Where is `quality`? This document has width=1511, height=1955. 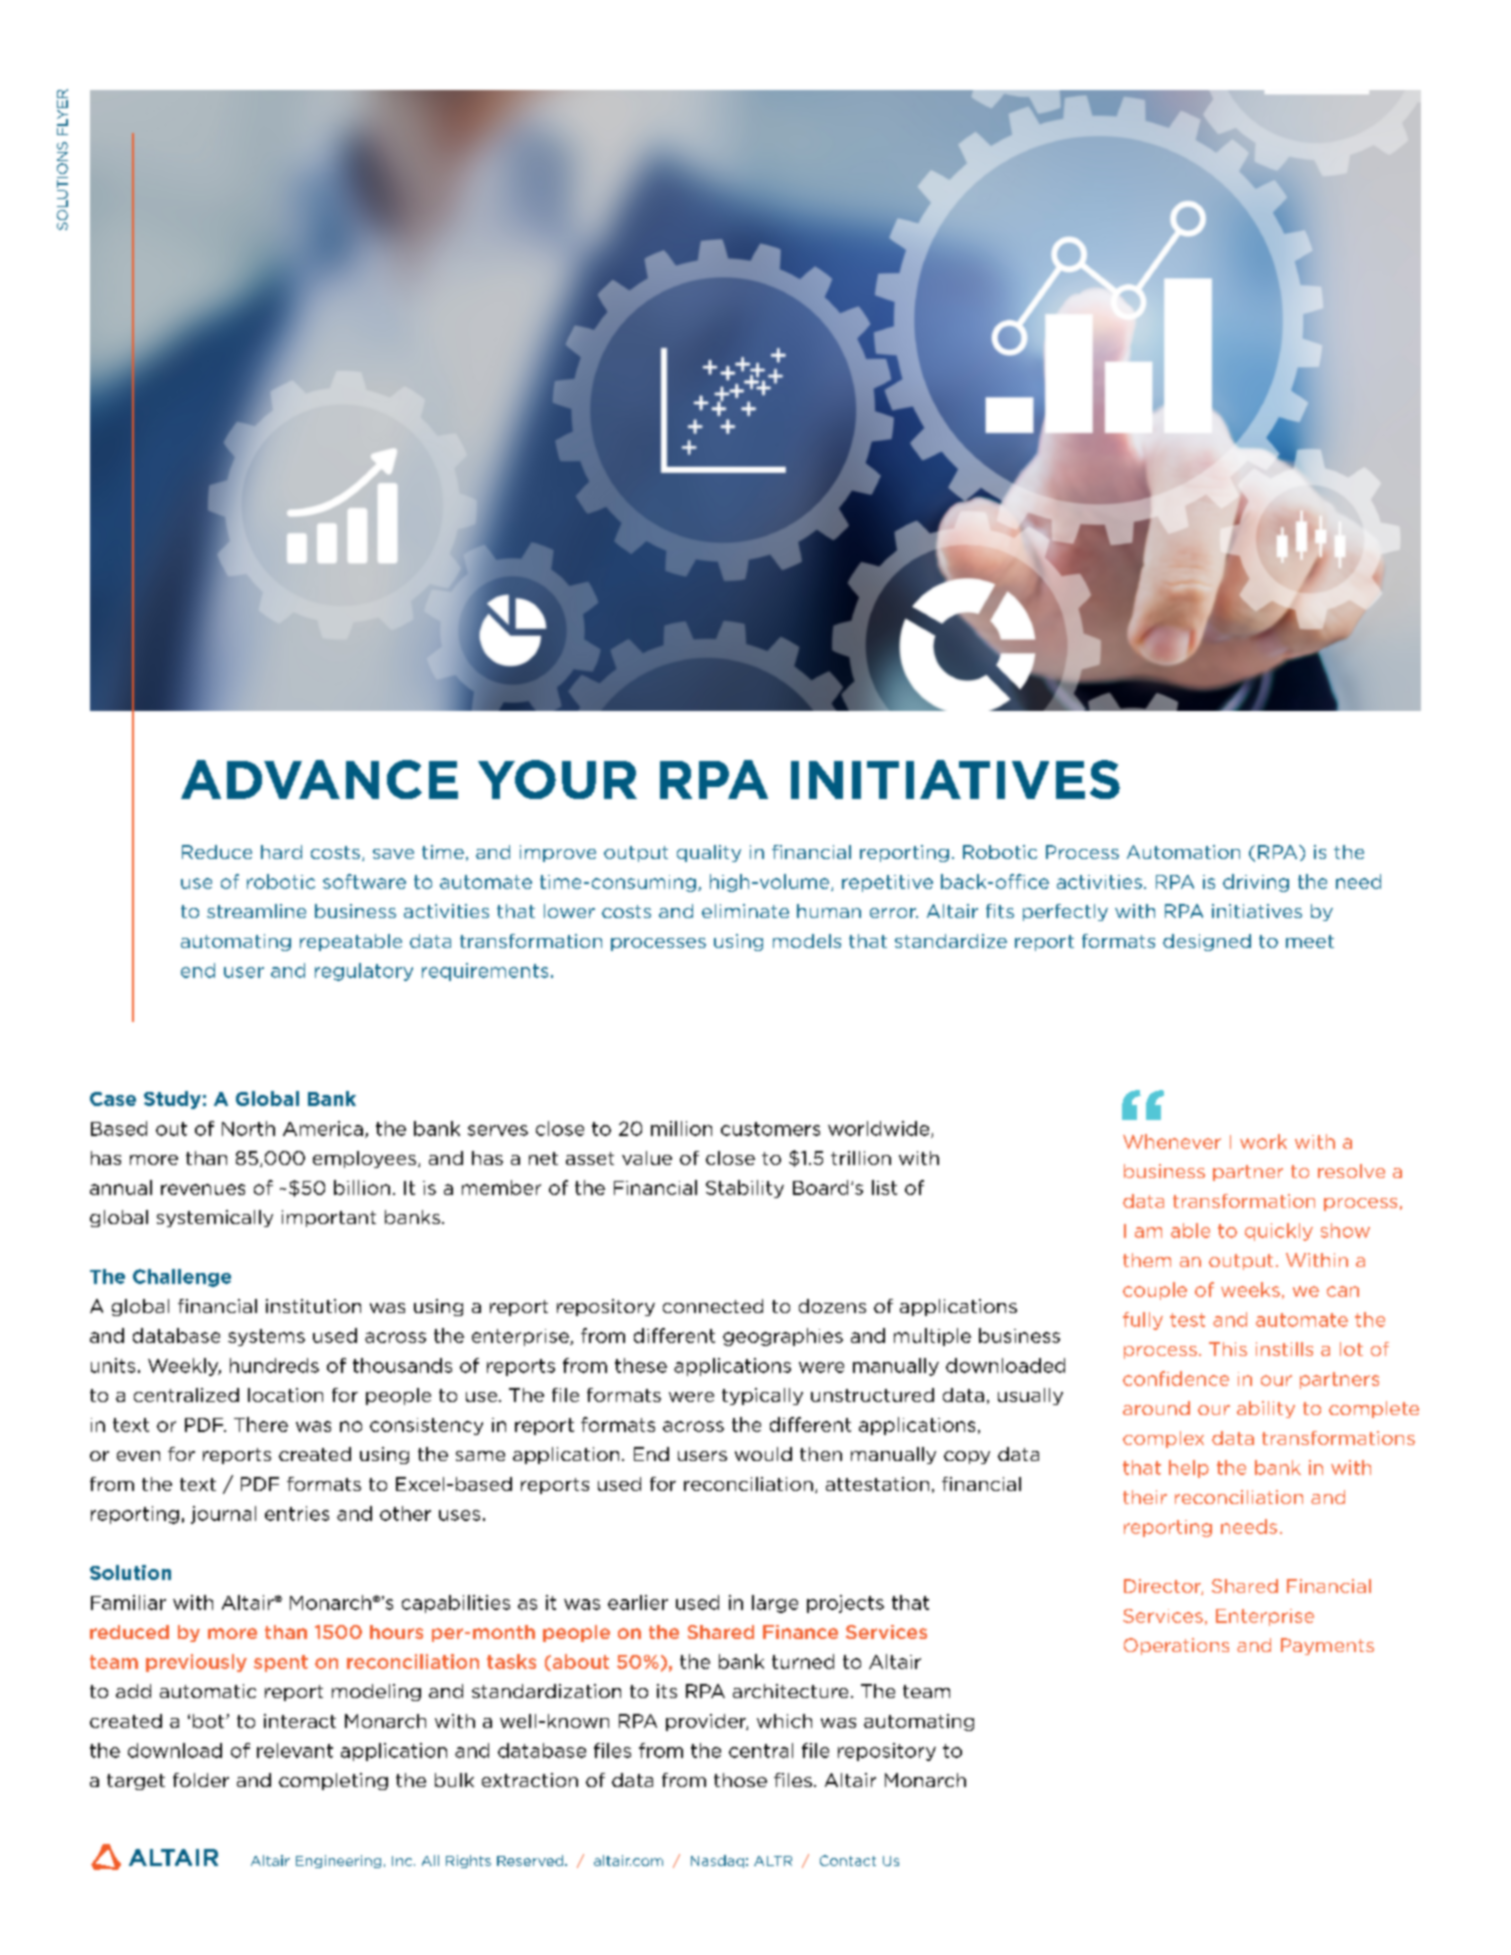
quality is located at coordinates (709, 853).
